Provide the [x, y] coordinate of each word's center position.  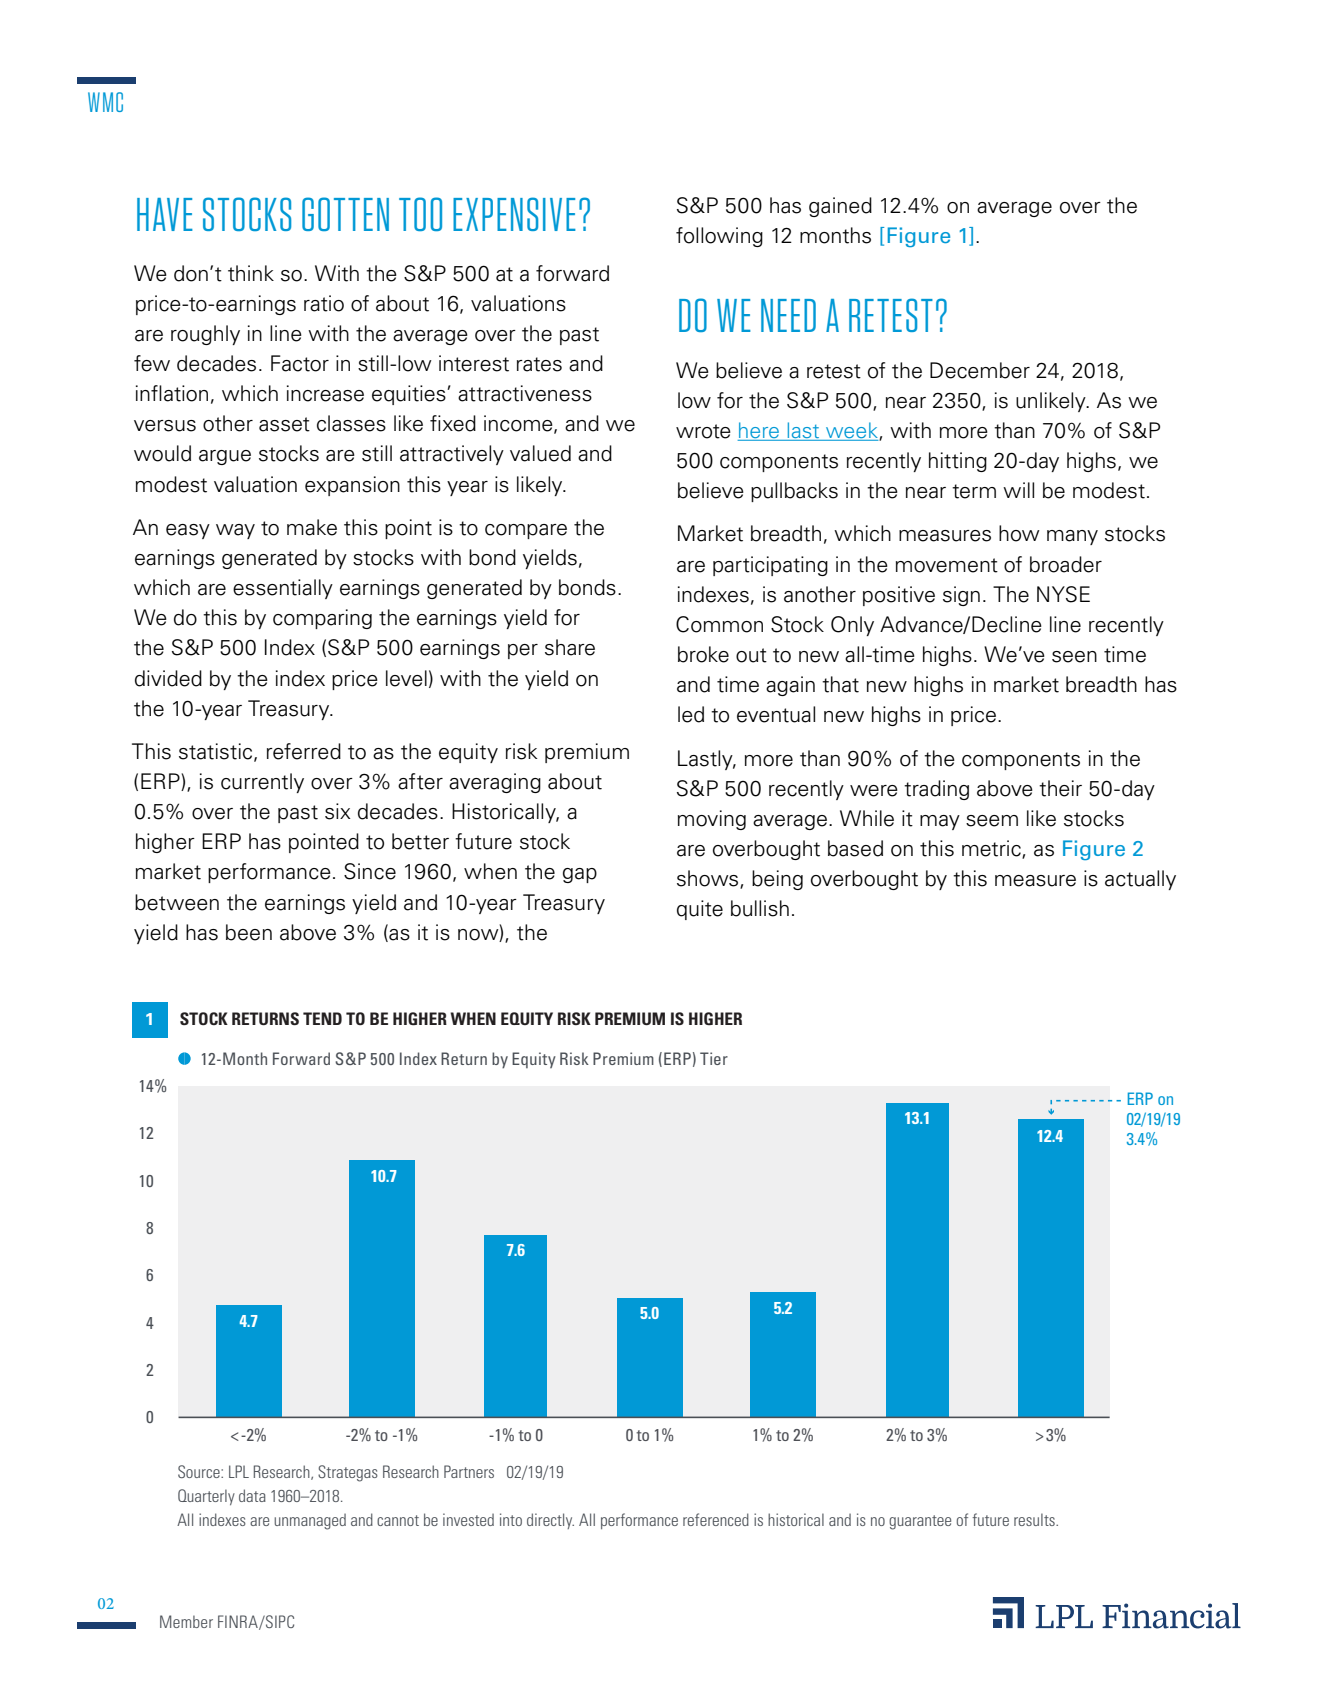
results [1035, 1519]
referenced [716, 1519]
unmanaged [310, 1522]
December [980, 370]
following [719, 237]
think [251, 273]
